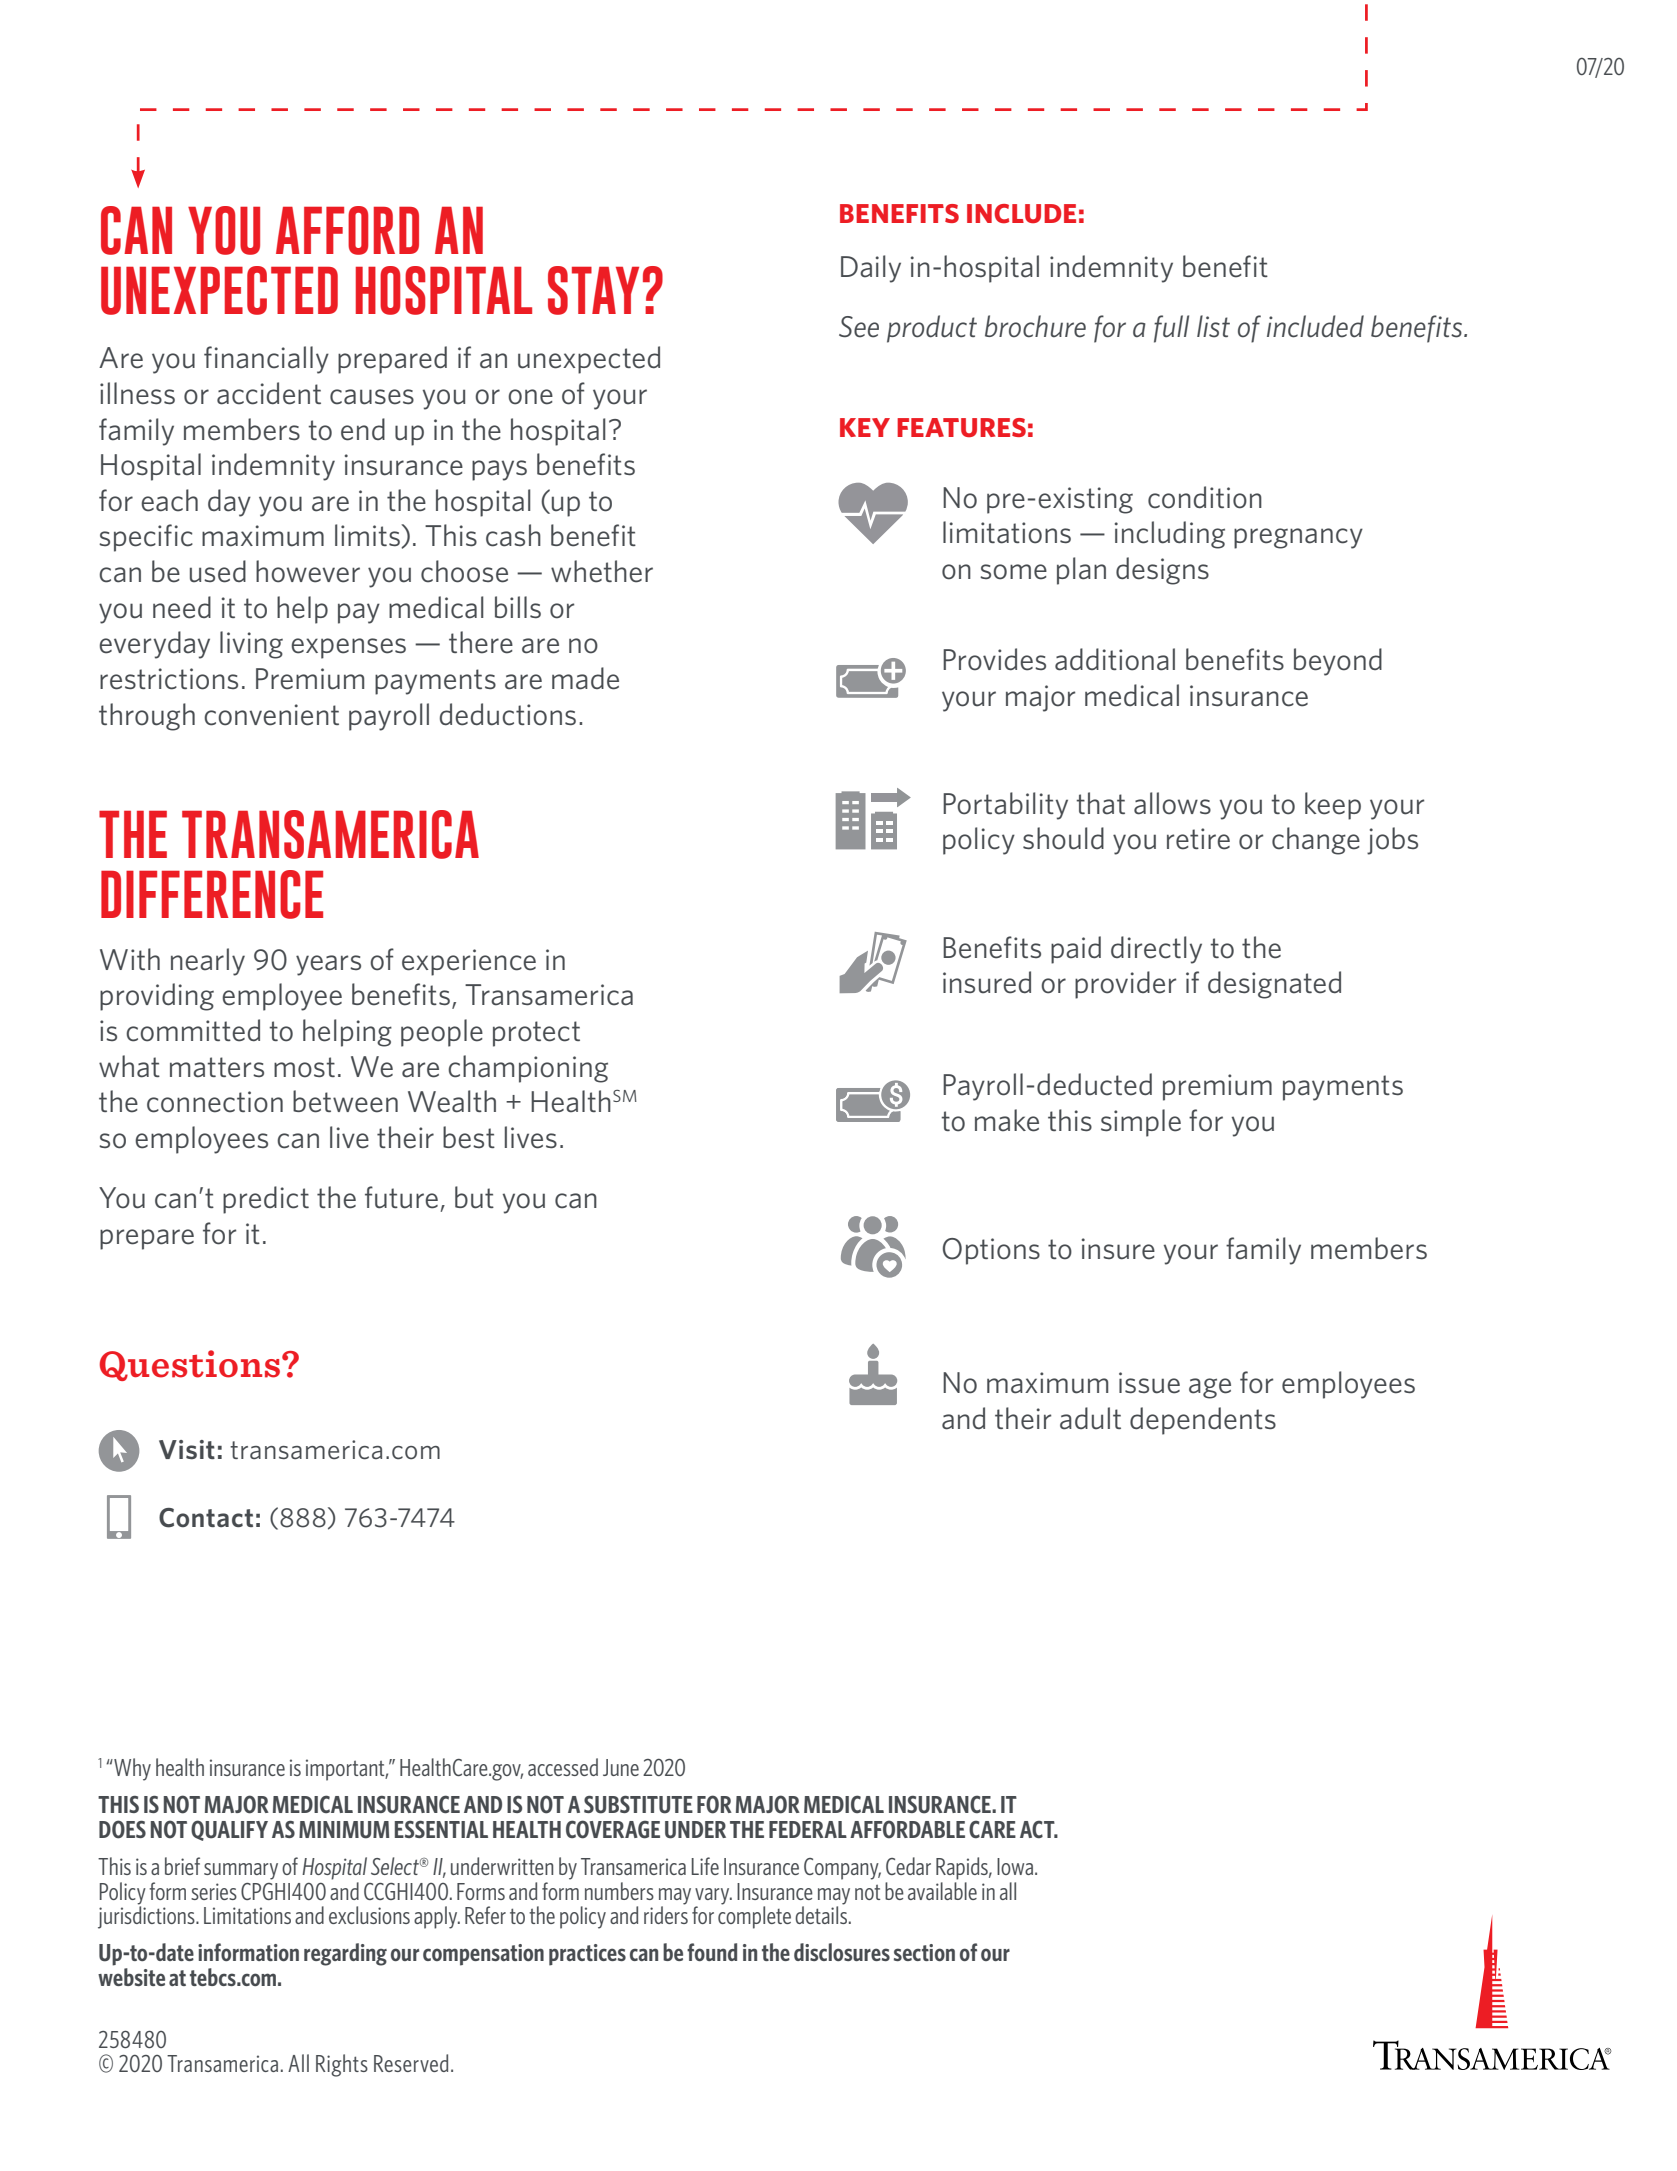 The width and height of the screenshot is (1677, 2171). What do you see at coordinates (266, 1200) in the screenshot?
I see `predict` at bounding box center [266, 1200].
